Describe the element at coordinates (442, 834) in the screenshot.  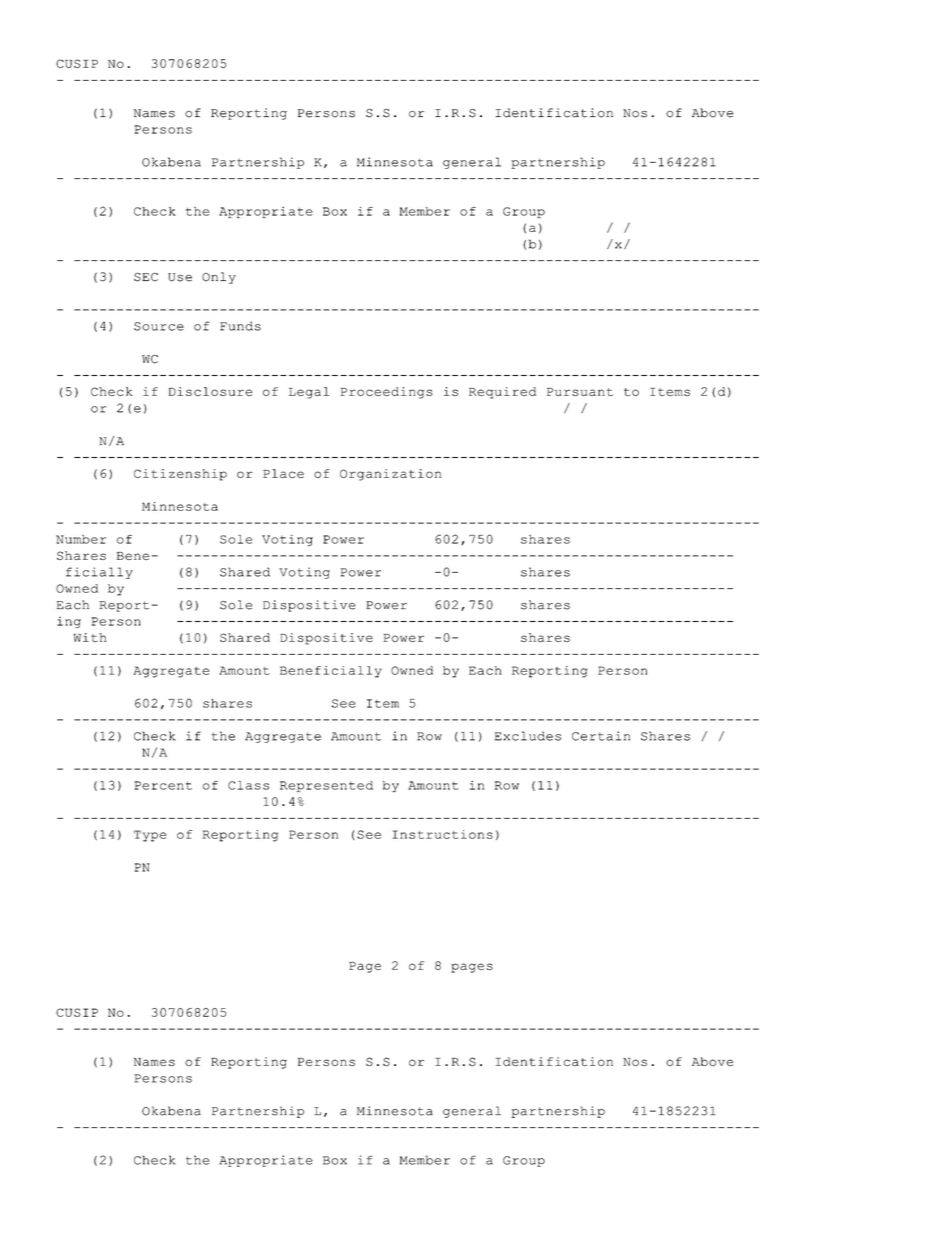
I see `Instructions` at that location.
